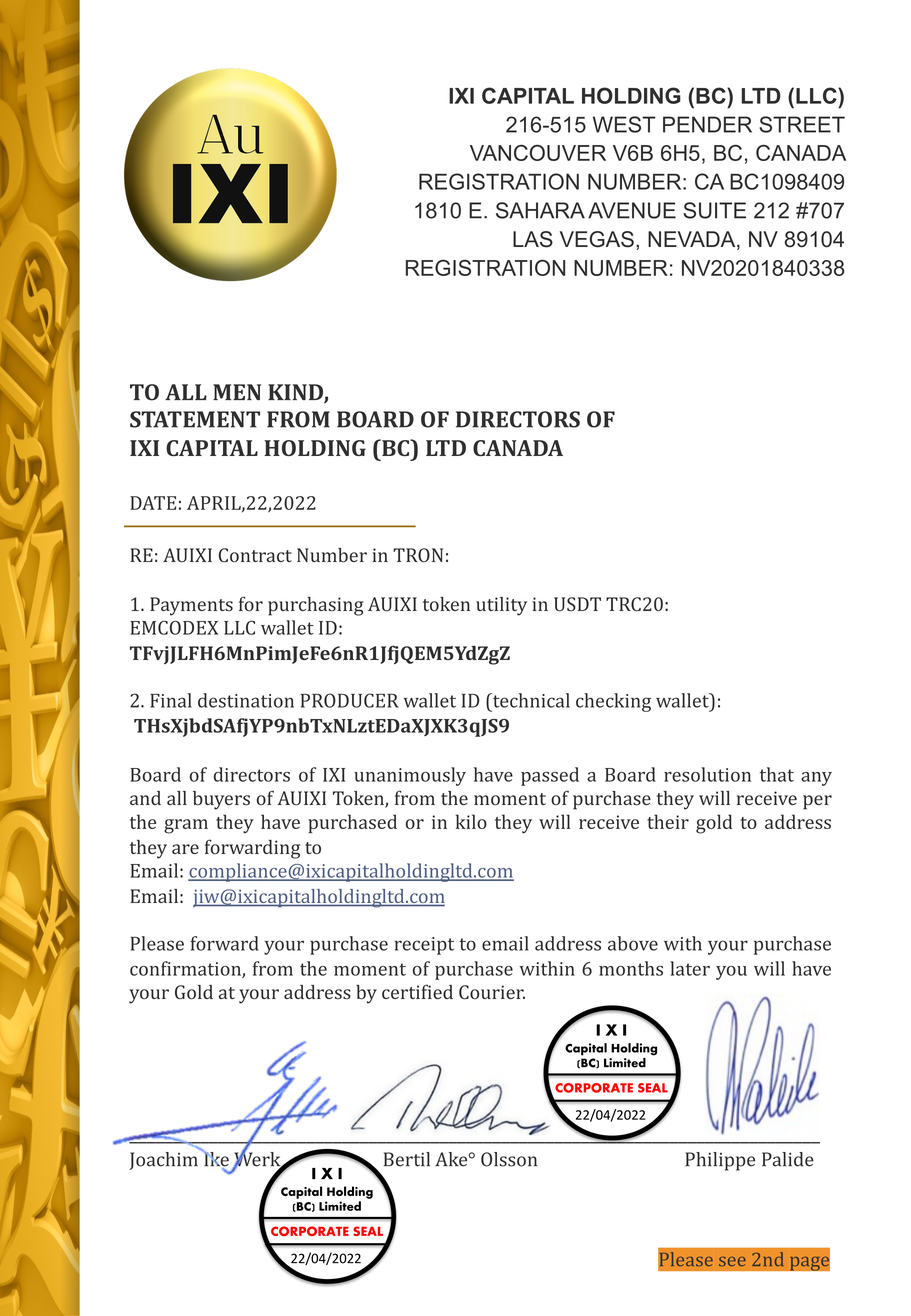 The image size is (911, 1316). Describe the element at coordinates (195, 419) in the image. I see `STATEMENT` at that location.
